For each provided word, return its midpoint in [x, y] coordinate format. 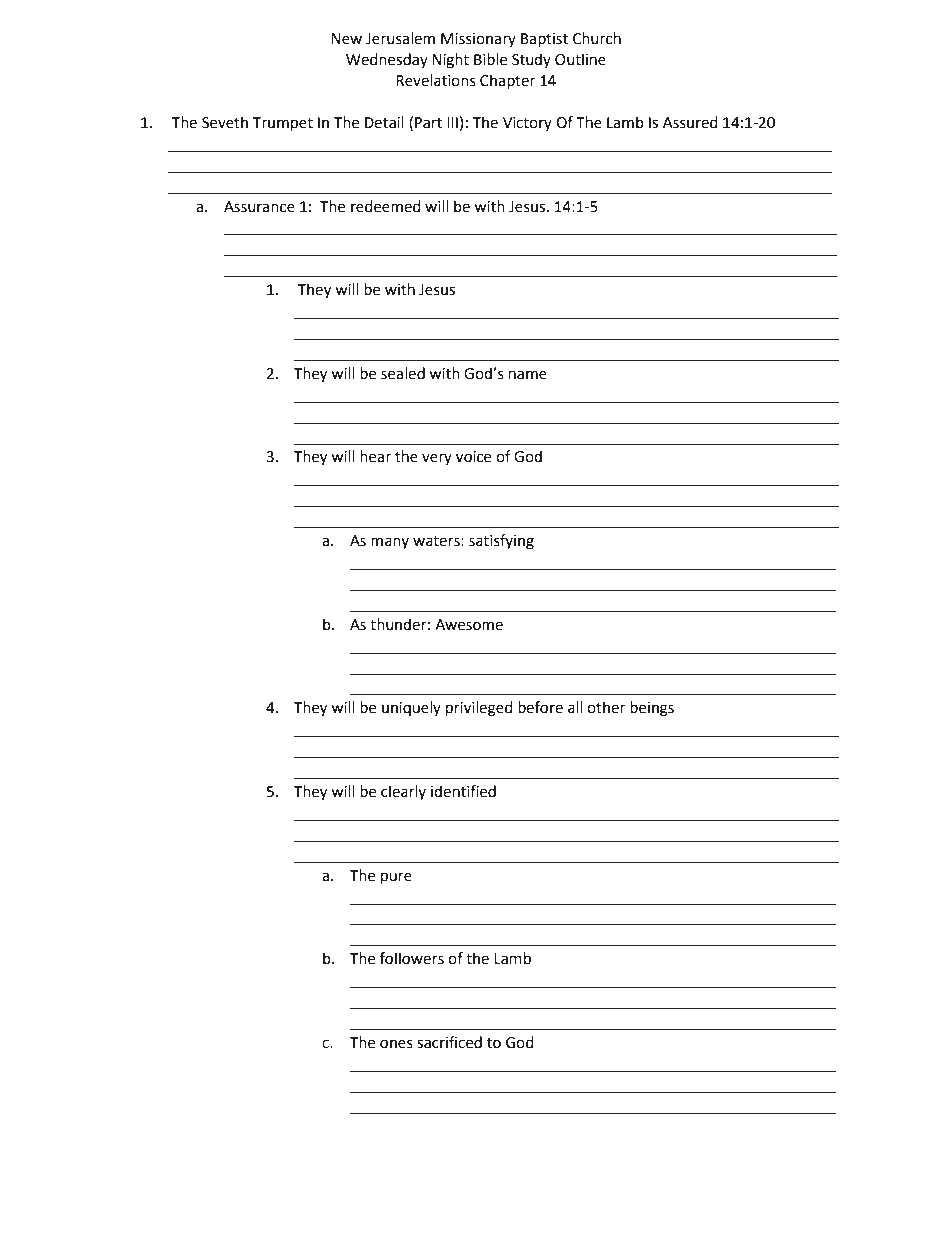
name [528, 375]
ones [396, 1044]
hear [375, 456]
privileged [479, 709]
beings [652, 709]
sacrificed [449, 1042]
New [346, 39]
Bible [490, 59]
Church [597, 38]
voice [473, 457]
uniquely [411, 708]
